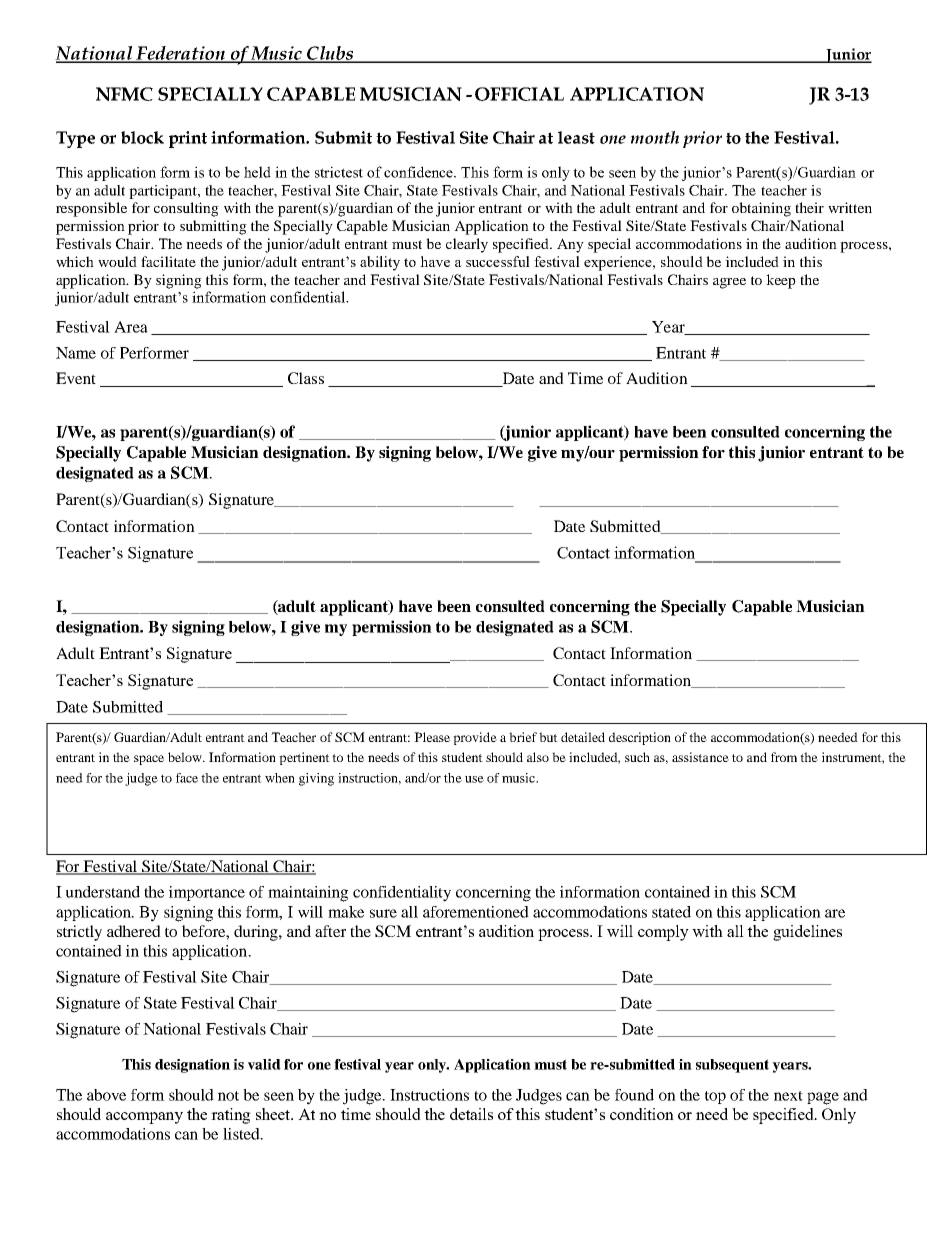  What do you see at coordinates (474, 779) in the screenshot?
I see `use` at bounding box center [474, 779].
